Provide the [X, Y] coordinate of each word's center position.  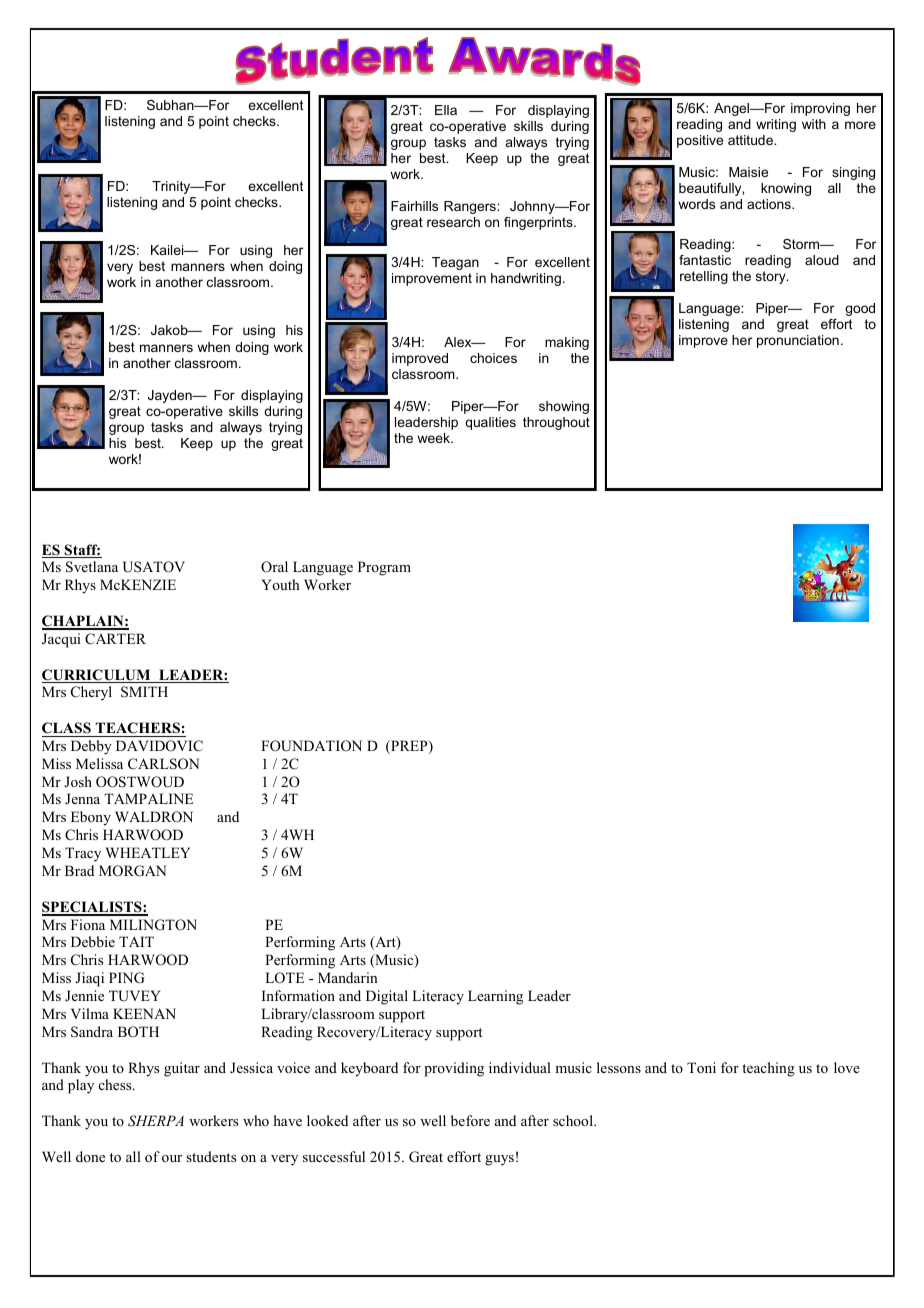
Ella [446, 110]
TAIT [136, 941]
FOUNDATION [311, 746]
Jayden [171, 396]
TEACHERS [137, 729]
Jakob [170, 330]
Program [384, 568]
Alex [459, 342]
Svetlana [92, 567]
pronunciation [798, 341]
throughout [556, 423]
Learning [495, 997]
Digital [387, 997]
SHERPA [156, 1121]
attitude [751, 140]
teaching [768, 1069]
